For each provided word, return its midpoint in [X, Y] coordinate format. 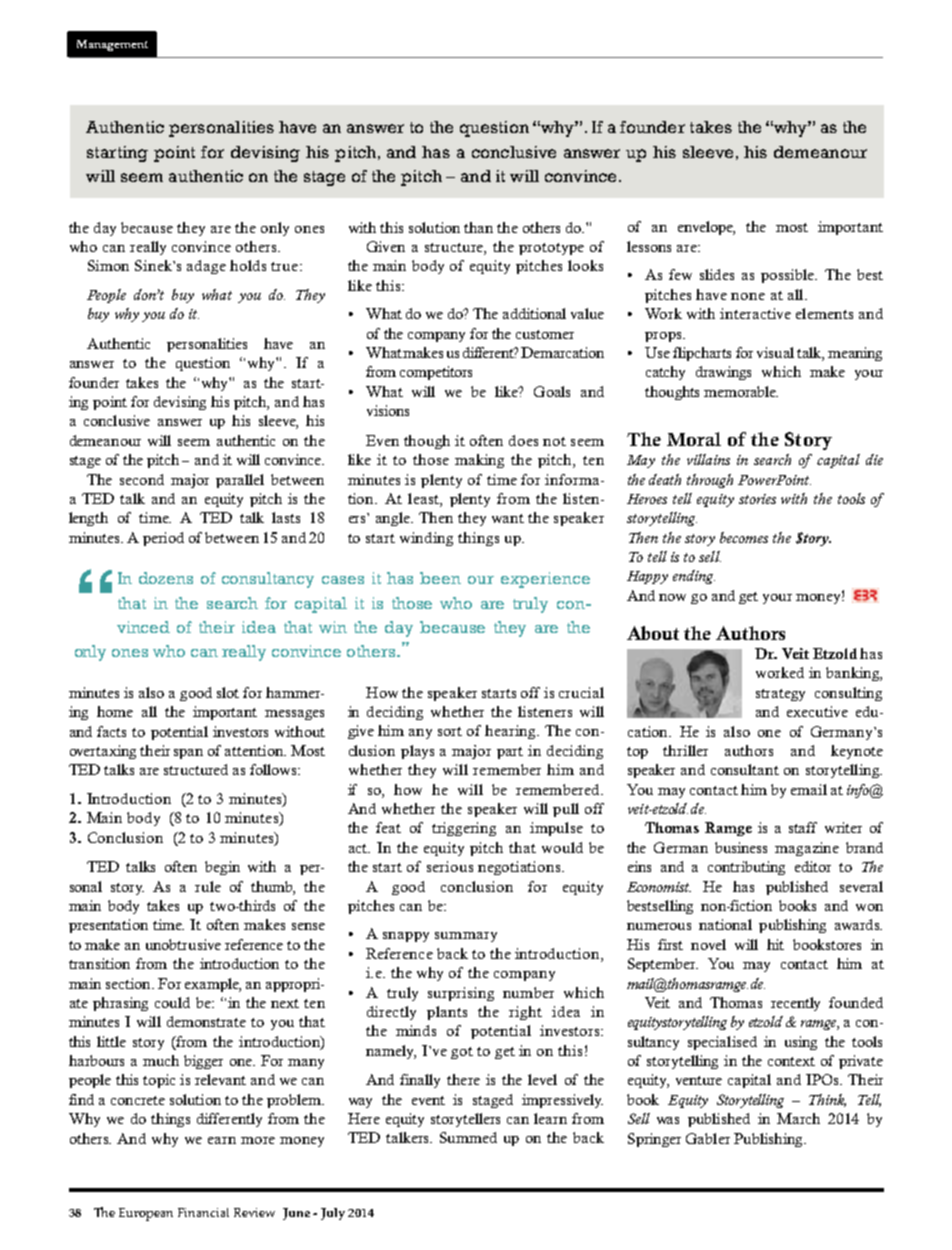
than [478, 227]
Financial [203, 1212]
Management [112, 45]
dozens [166, 578]
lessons [649, 246]
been [440, 578]
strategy [780, 695]
